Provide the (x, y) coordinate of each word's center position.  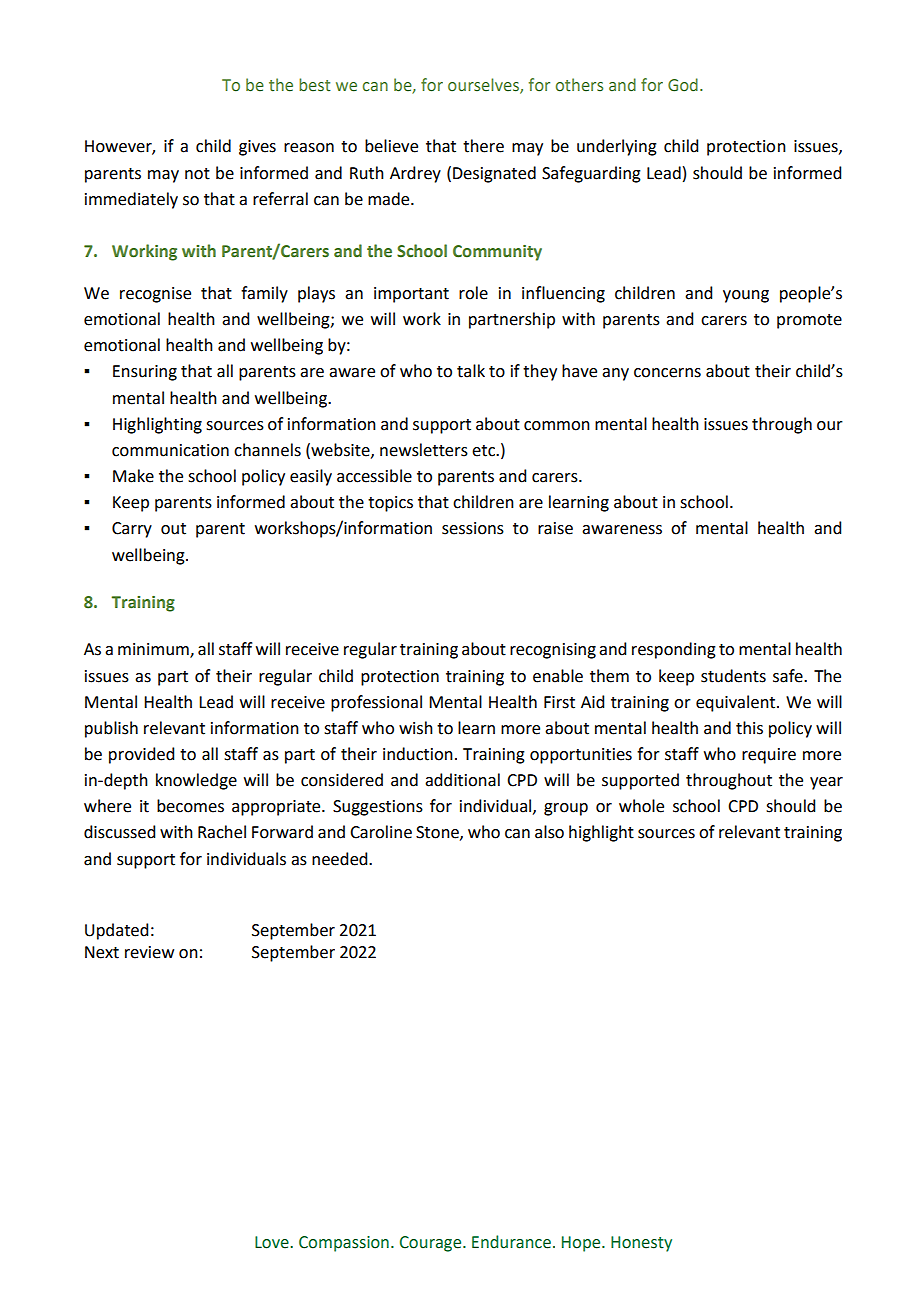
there (483, 146)
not (197, 174)
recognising (553, 651)
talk (471, 371)
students (733, 676)
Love (273, 1242)
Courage (432, 1244)
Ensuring (145, 373)
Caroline (381, 832)
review (149, 952)
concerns (667, 373)
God (683, 85)
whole (641, 806)
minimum (154, 650)
